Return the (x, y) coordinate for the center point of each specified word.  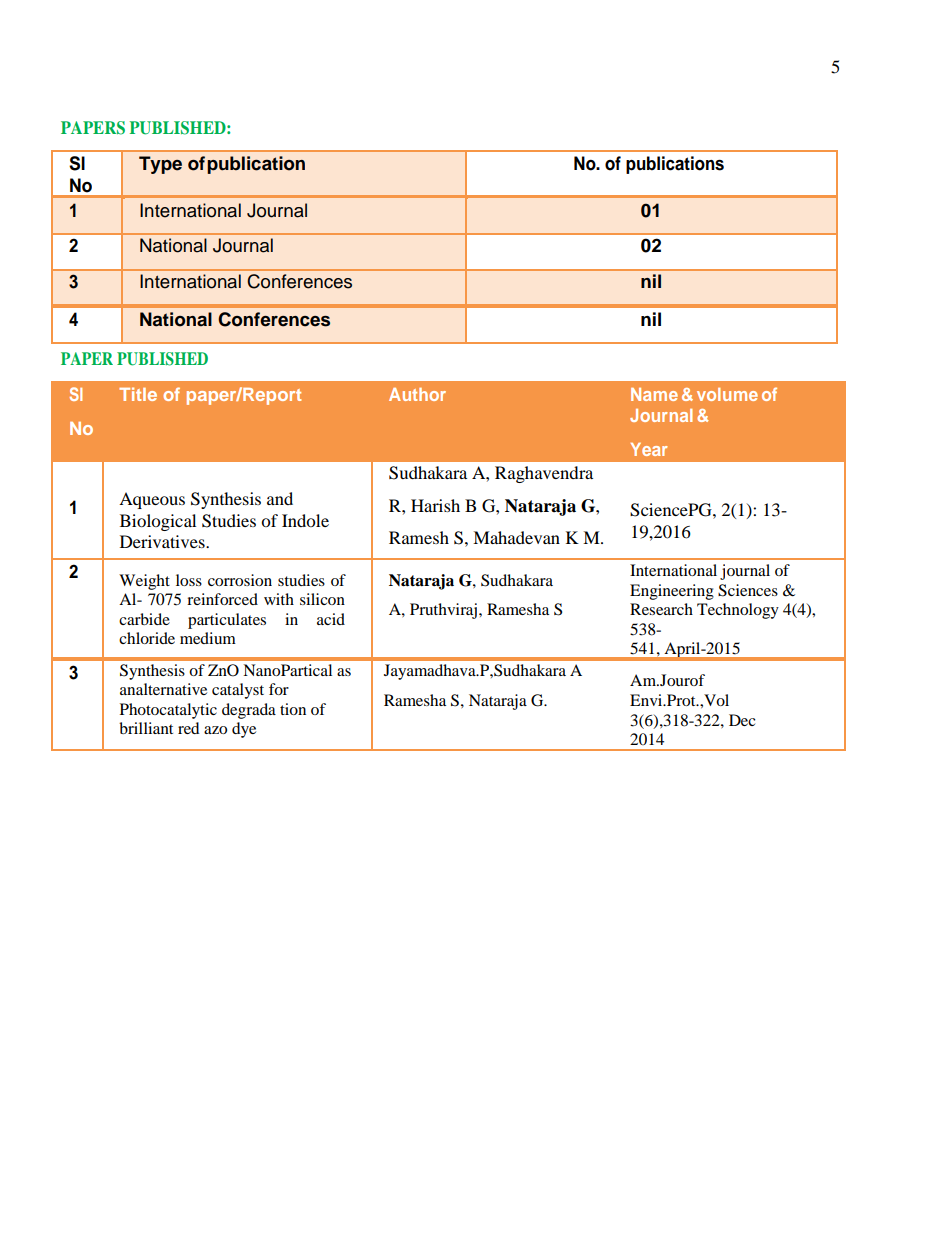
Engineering (672, 592)
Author (417, 394)
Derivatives (163, 541)
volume (727, 394)
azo (215, 730)
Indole (305, 520)
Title (138, 394)
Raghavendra (544, 474)
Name (654, 394)
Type (160, 165)
